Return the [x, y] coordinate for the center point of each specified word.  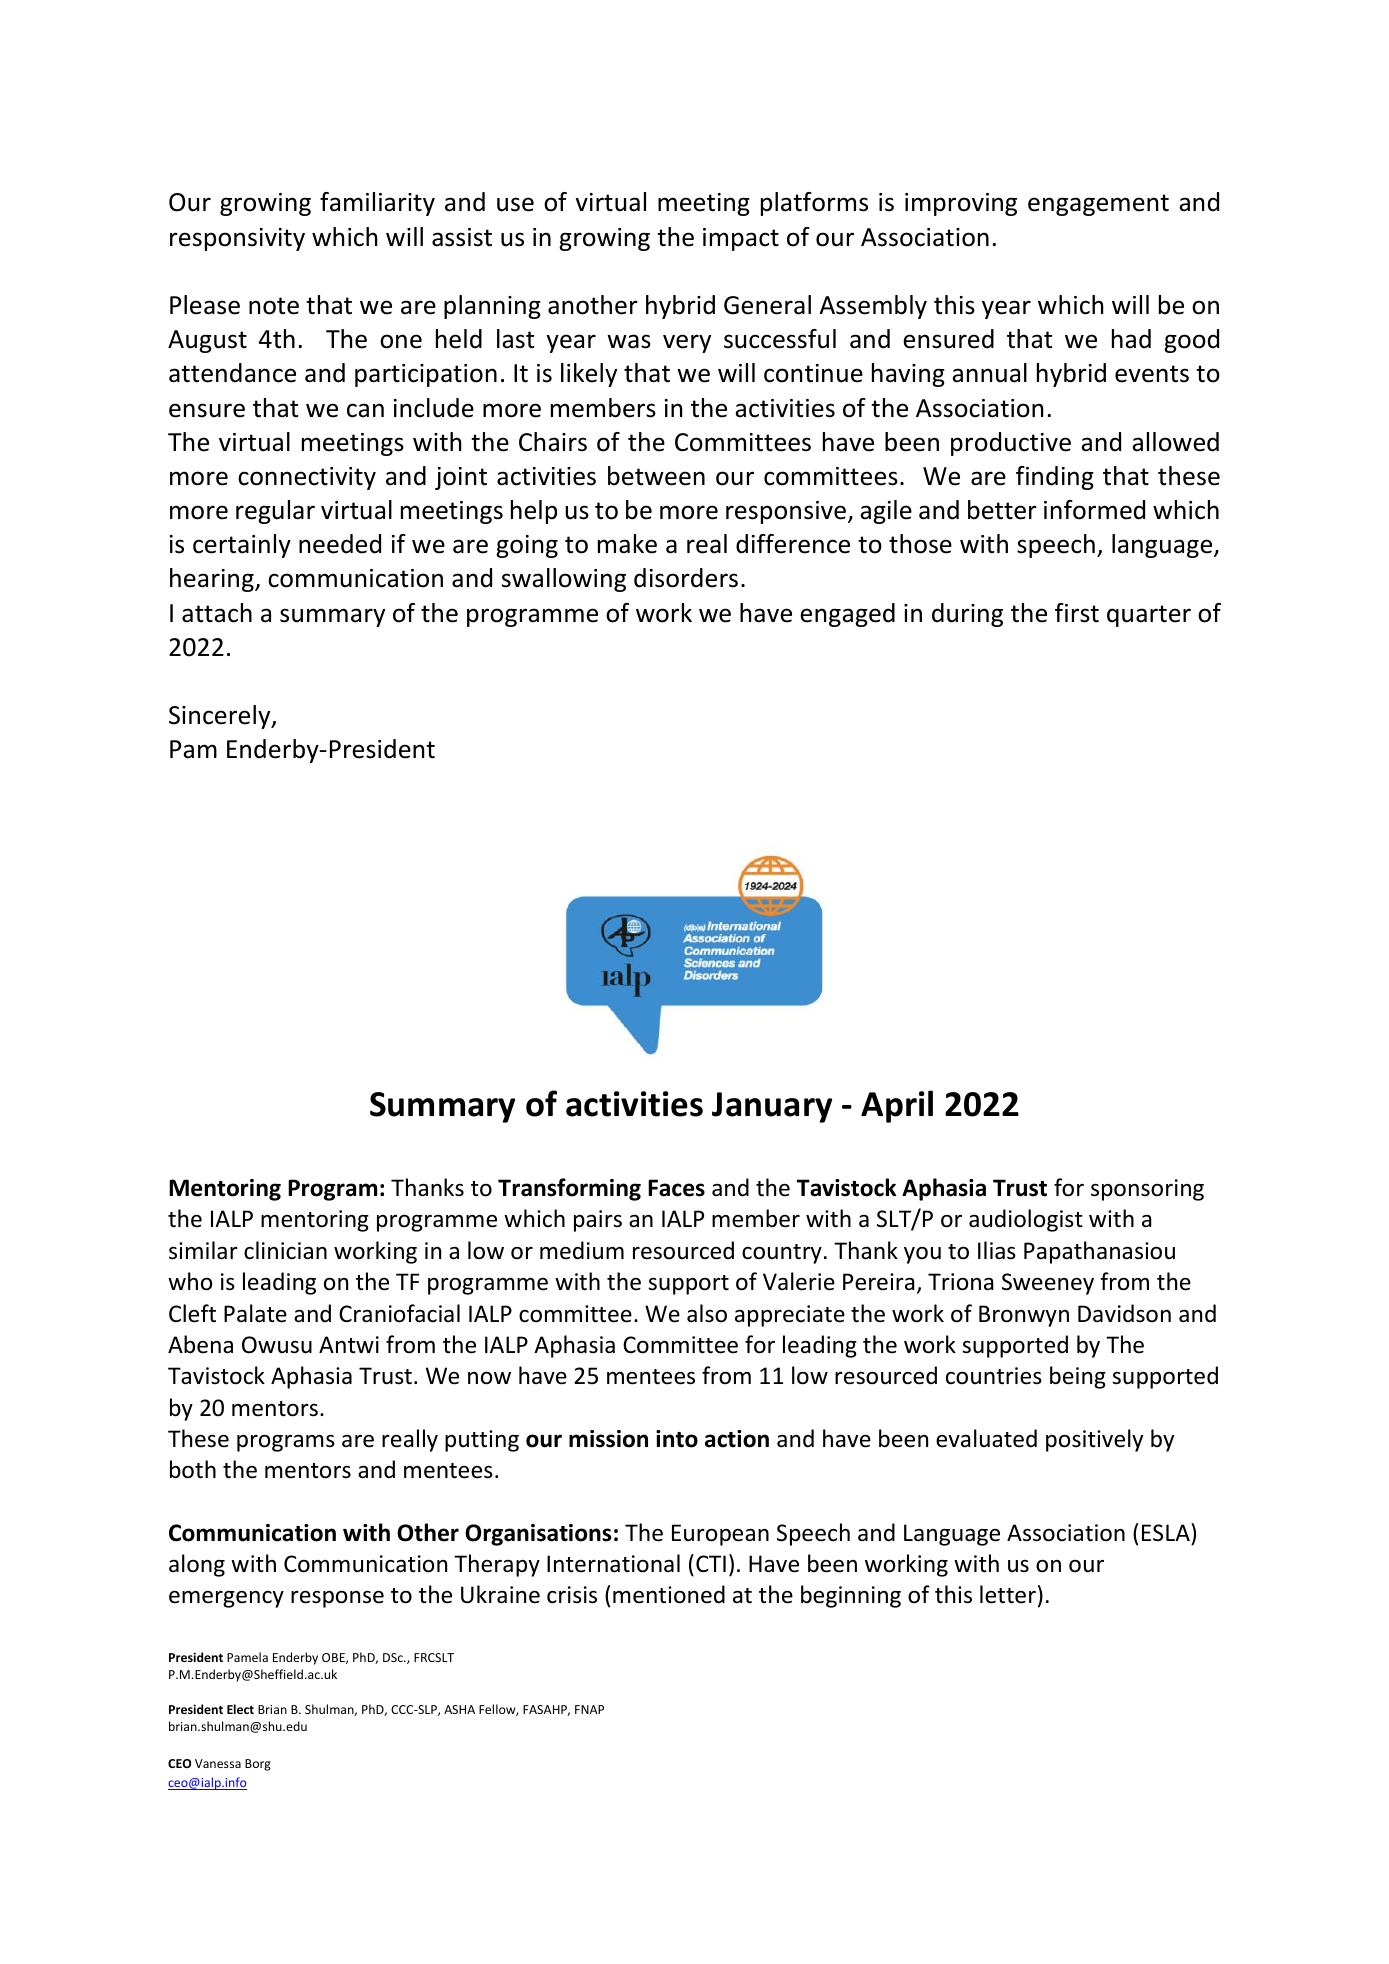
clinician [285, 1250]
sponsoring [1147, 1190]
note [274, 306]
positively [1094, 1440]
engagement [1098, 205]
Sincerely [221, 717]
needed [340, 544]
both [193, 1469]
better [1002, 510]
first [1077, 613]
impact [741, 239]
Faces [676, 1188]
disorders [686, 578]
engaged [847, 615]
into [677, 1439]
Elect [240, 1709]
